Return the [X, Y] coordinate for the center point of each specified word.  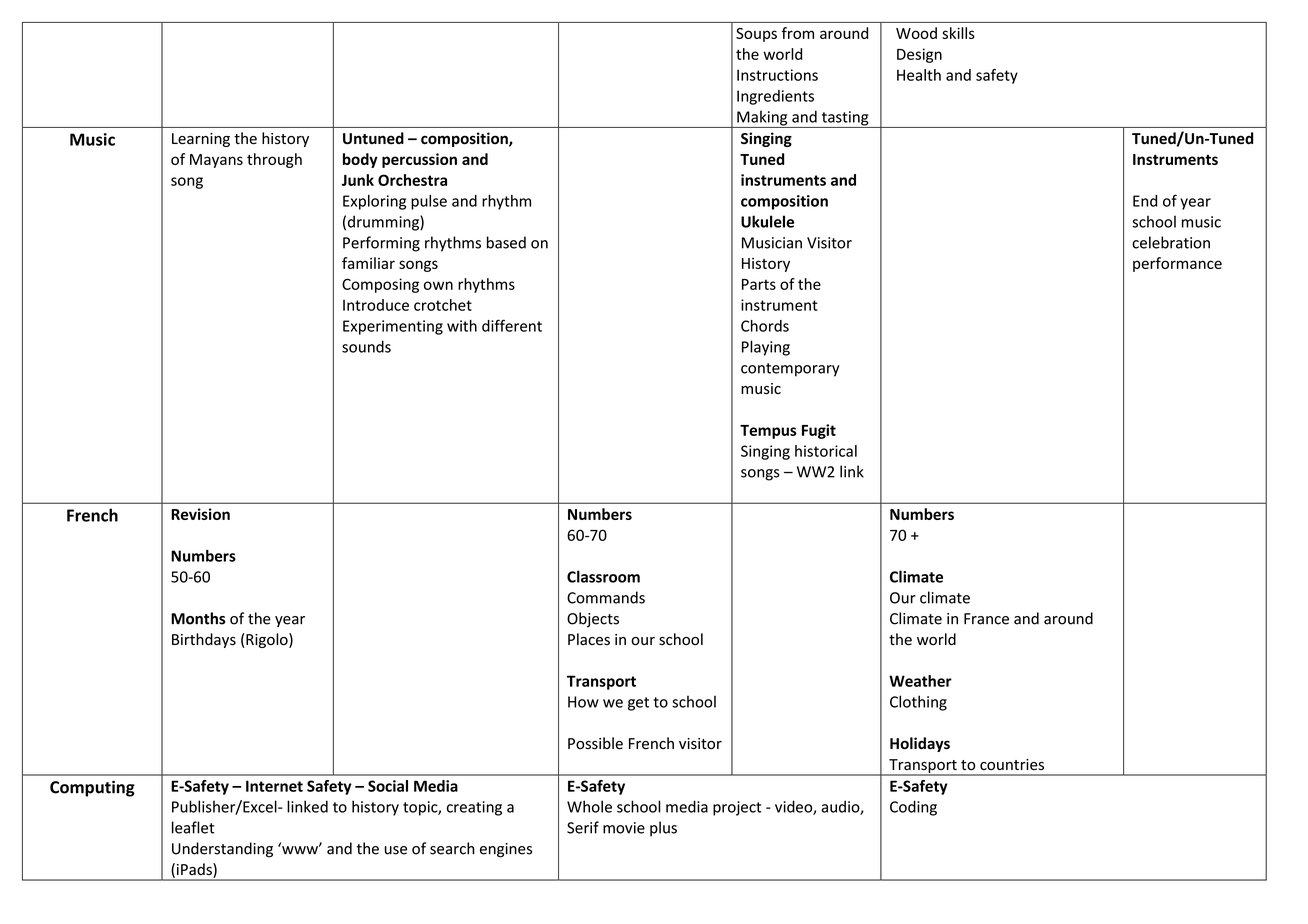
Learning [201, 140]
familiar [368, 263]
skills [958, 33]
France [986, 619]
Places [589, 639]
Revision [200, 514]
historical [826, 451]
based [506, 242]
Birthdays [204, 640]
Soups [756, 35]
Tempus [768, 432]
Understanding [222, 850]
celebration [1171, 242]
